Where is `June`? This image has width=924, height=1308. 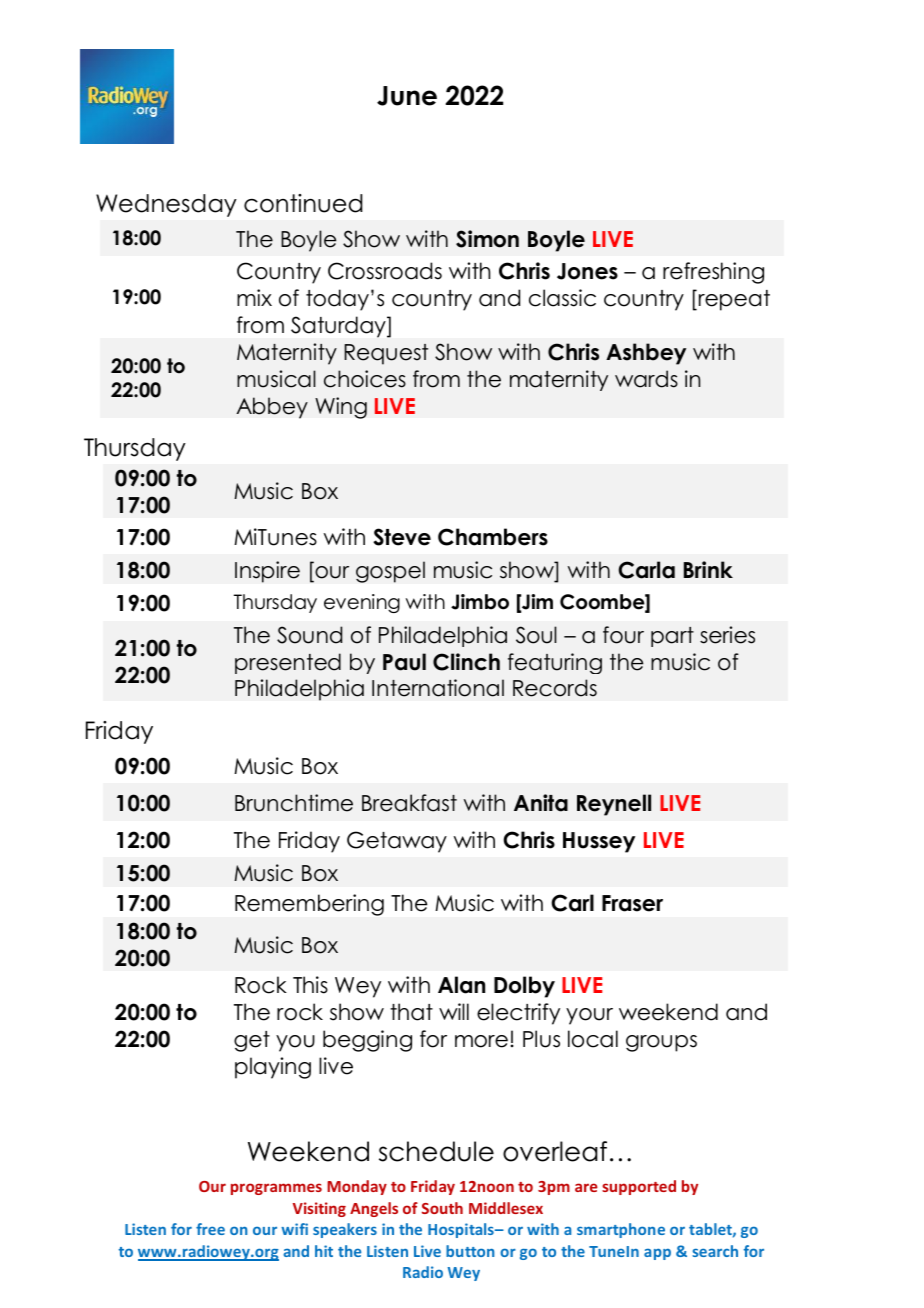 June is located at coordinates (407, 96).
